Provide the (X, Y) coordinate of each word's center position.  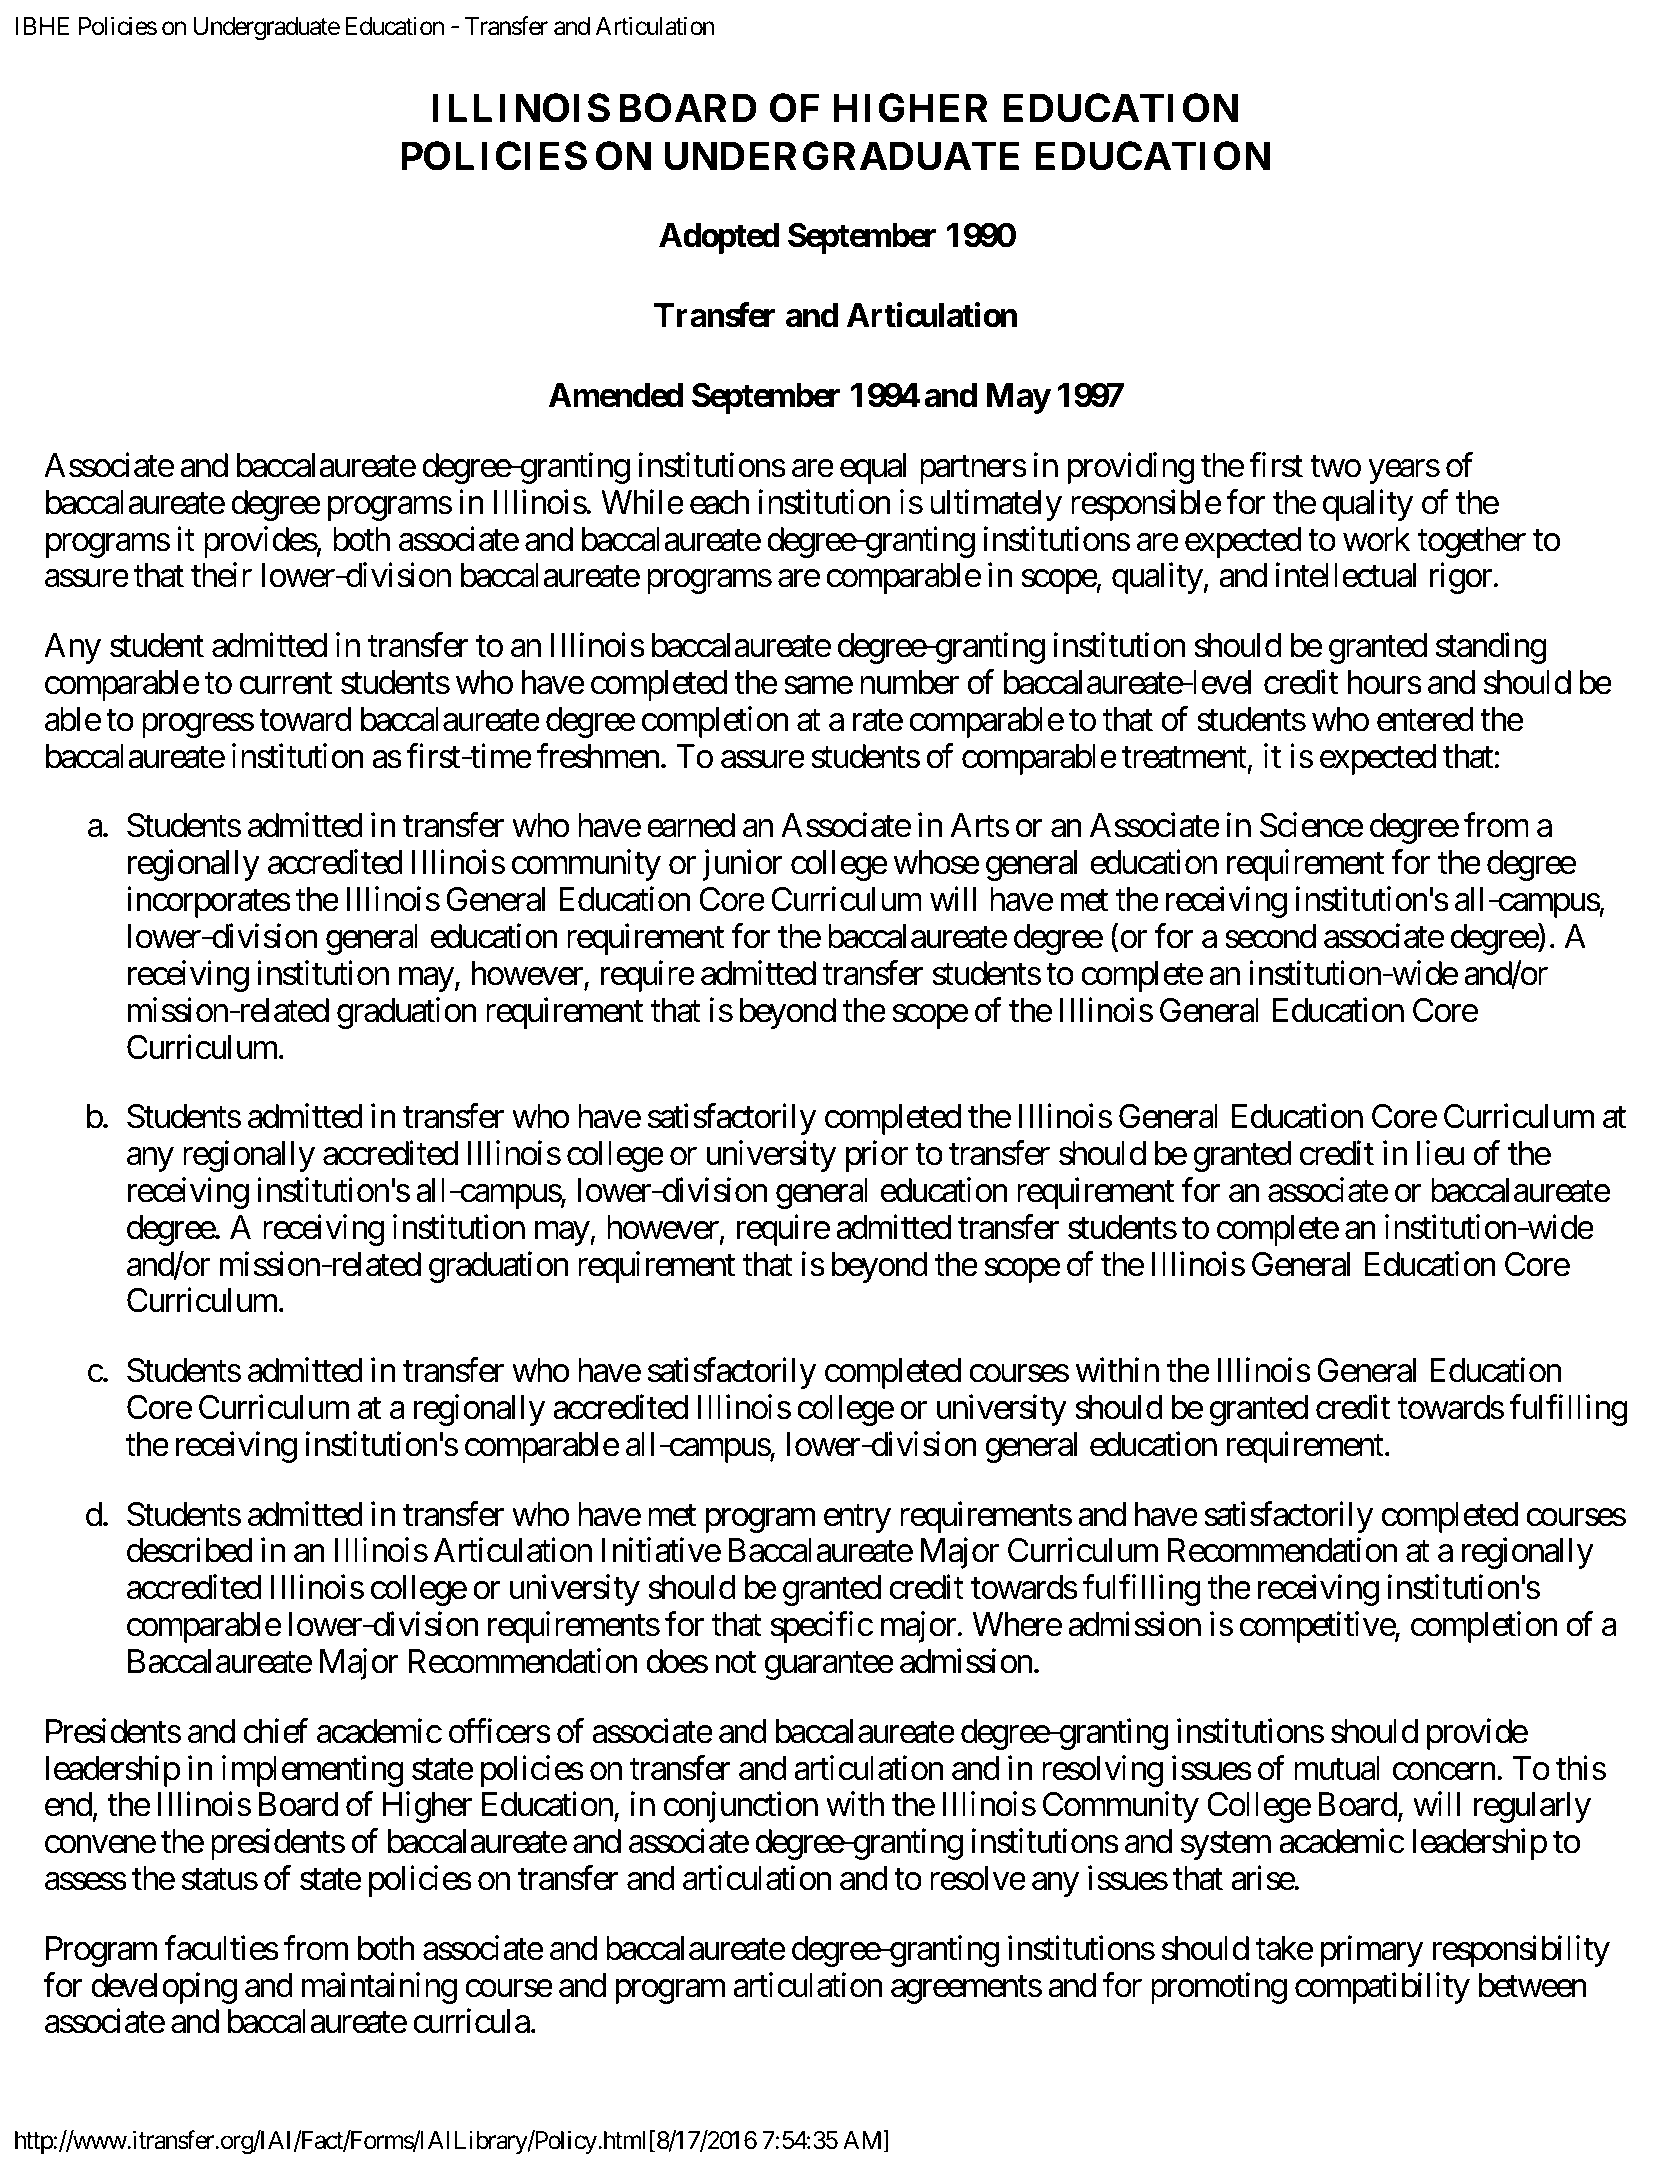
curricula (471, 2021)
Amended (616, 395)
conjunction (741, 1807)
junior (743, 865)
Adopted (719, 238)
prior (877, 1156)
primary (1371, 1951)
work (1376, 539)
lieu (1441, 1153)
